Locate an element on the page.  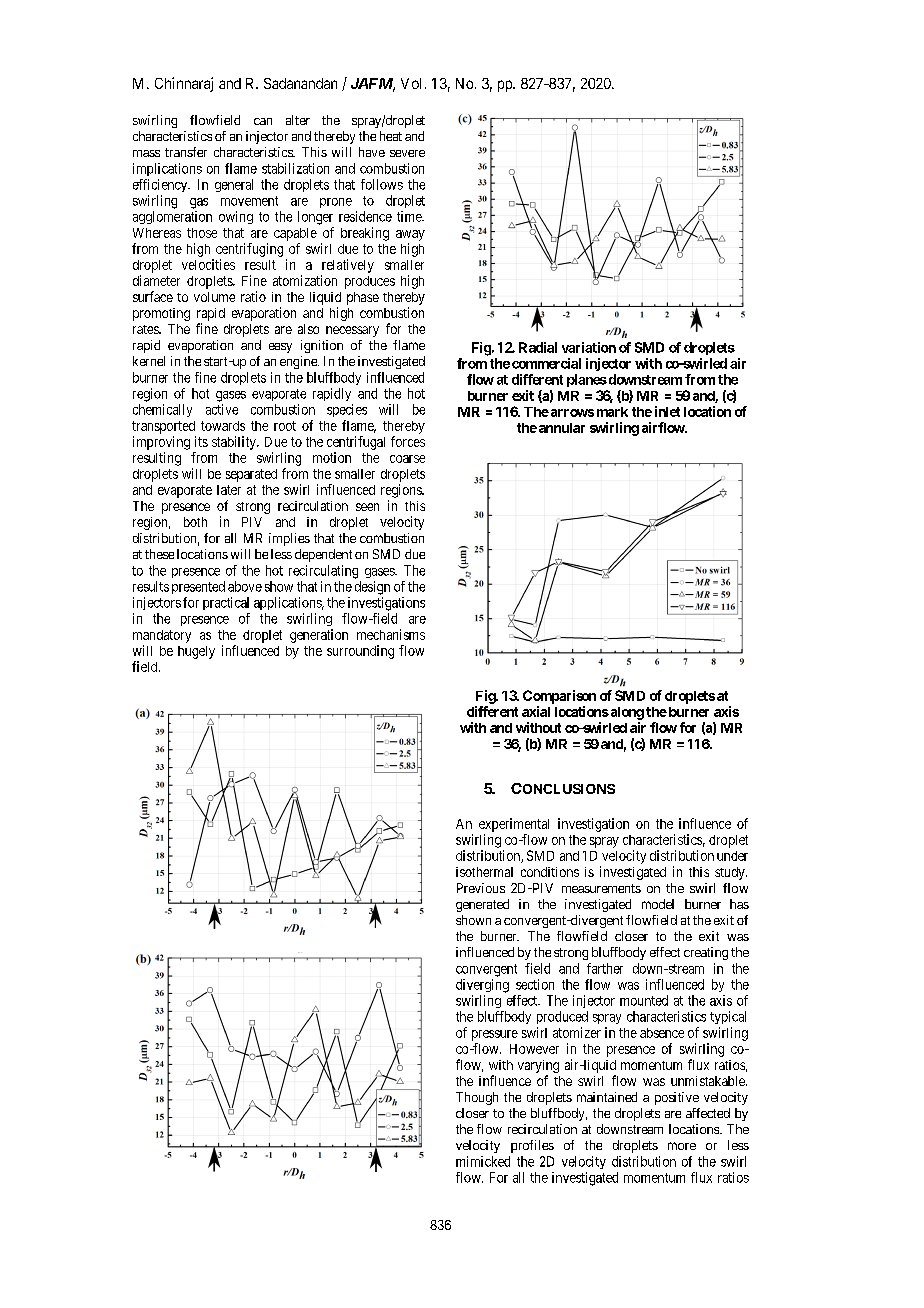
coarse is located at coordinates (407, 459).
